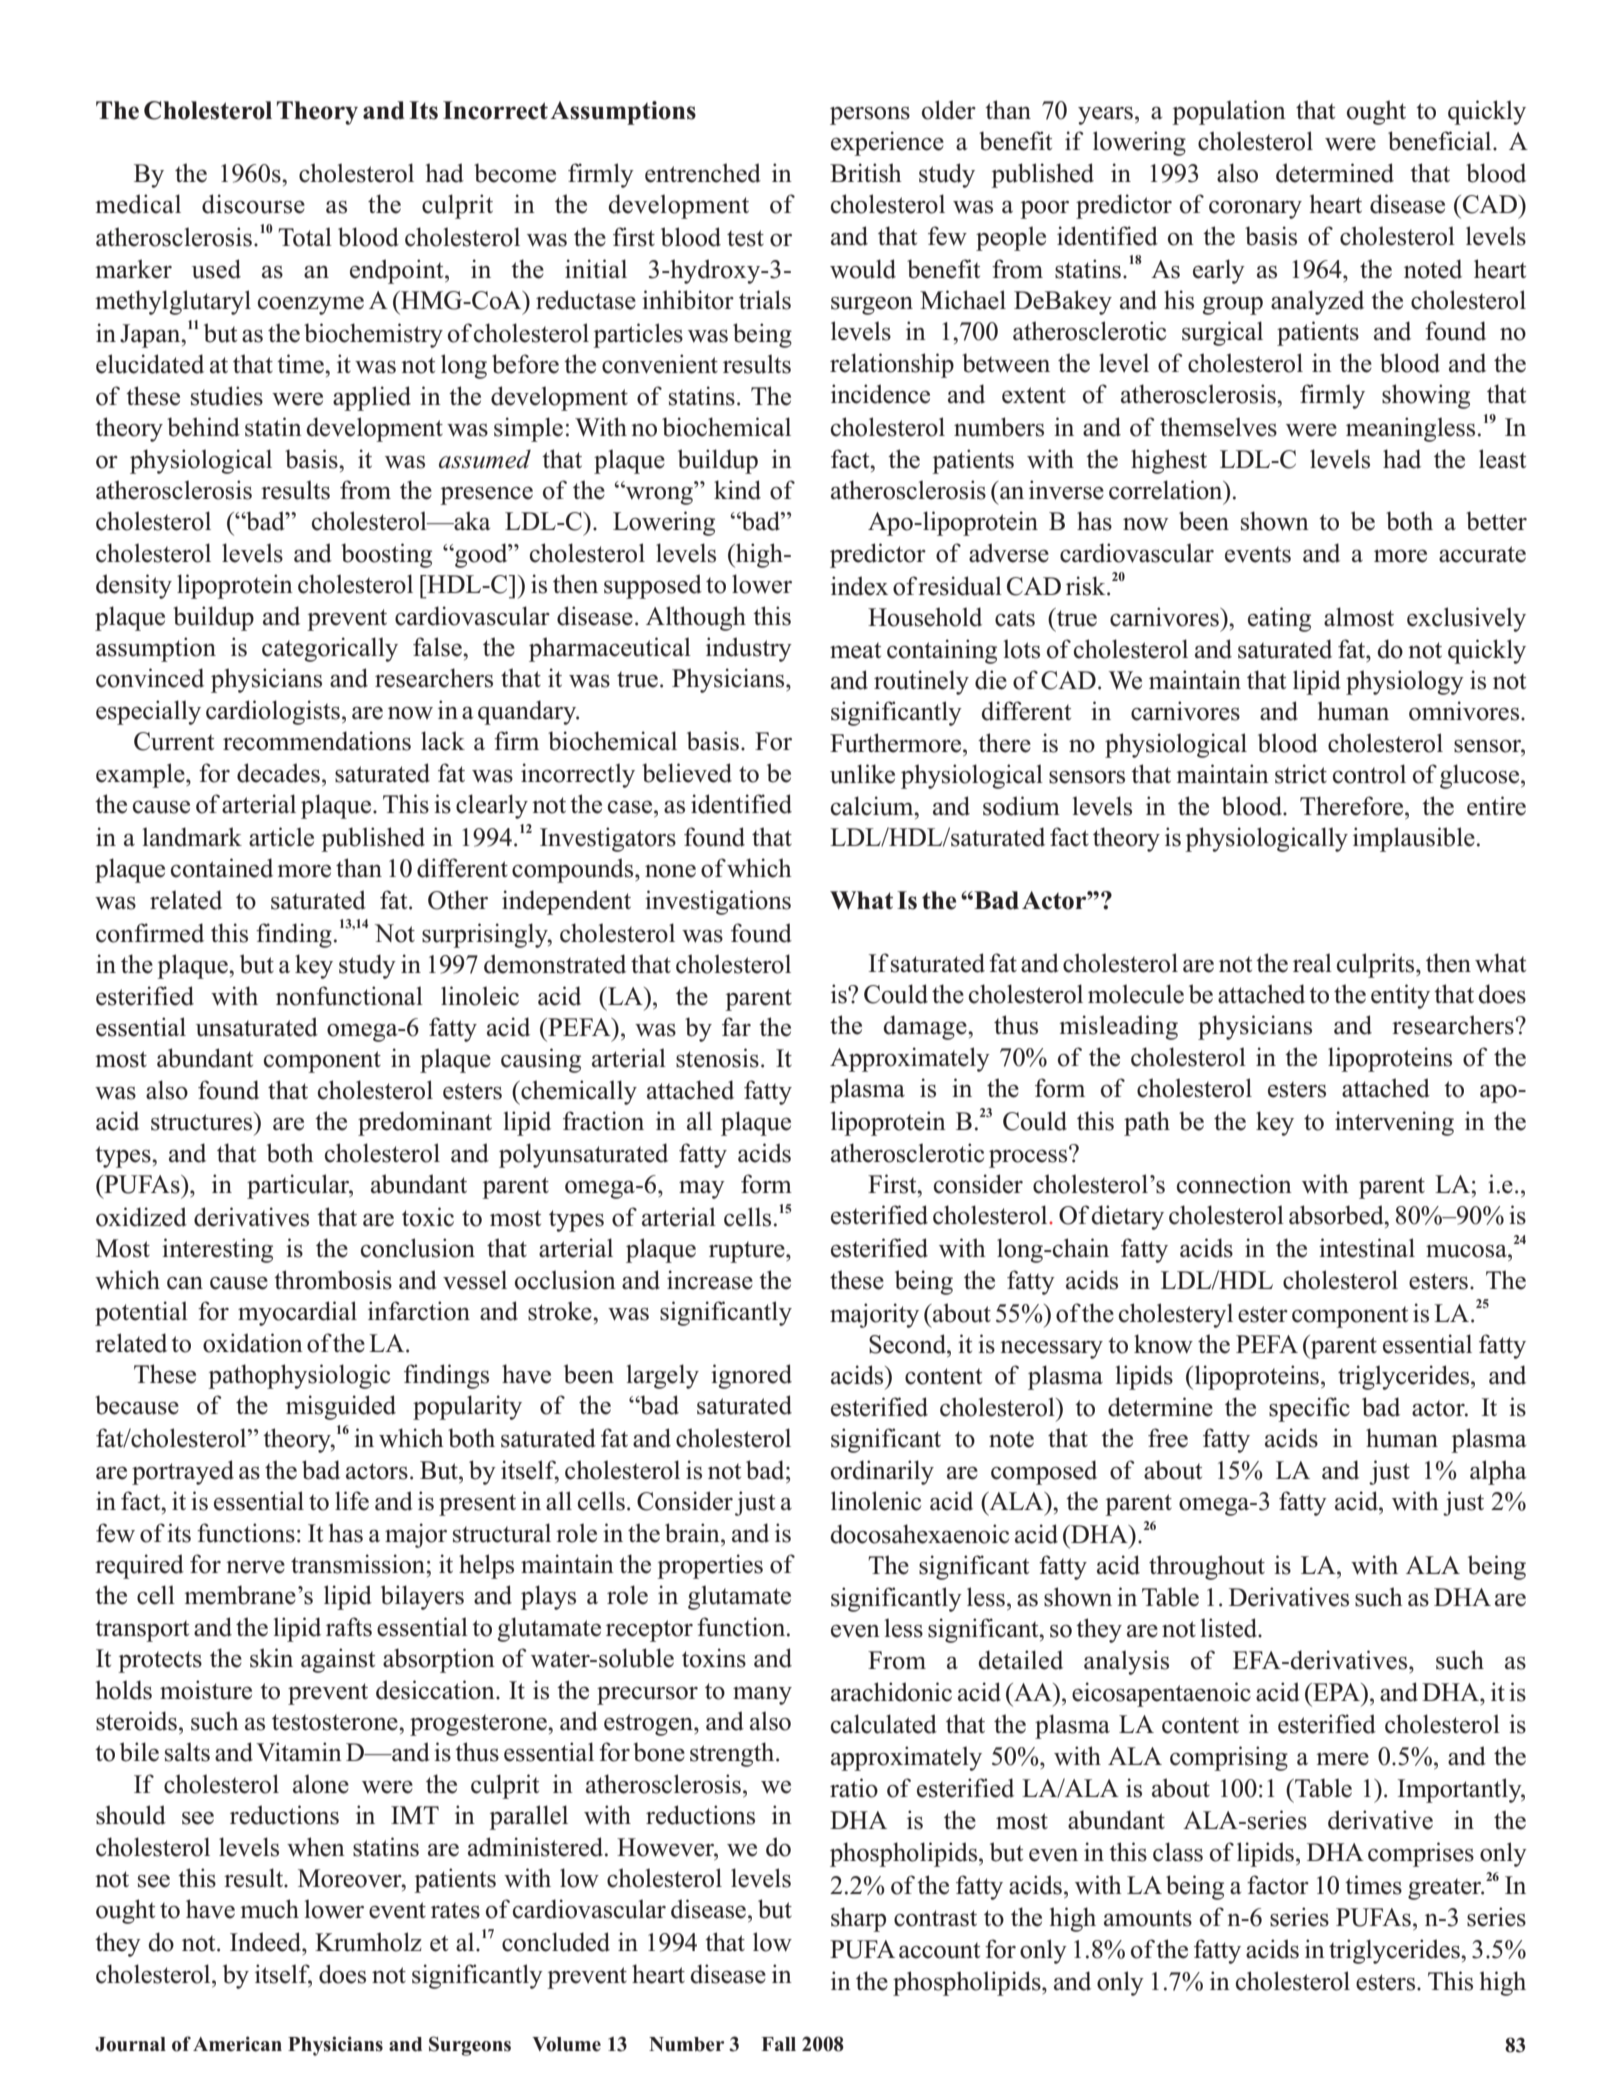 Image resolution: width=1622 pixels, height=2099 pixels. What do you see at coordinates (253, 204) in the screenshot?
I see `discourse` at bounding box center [253, 204].
